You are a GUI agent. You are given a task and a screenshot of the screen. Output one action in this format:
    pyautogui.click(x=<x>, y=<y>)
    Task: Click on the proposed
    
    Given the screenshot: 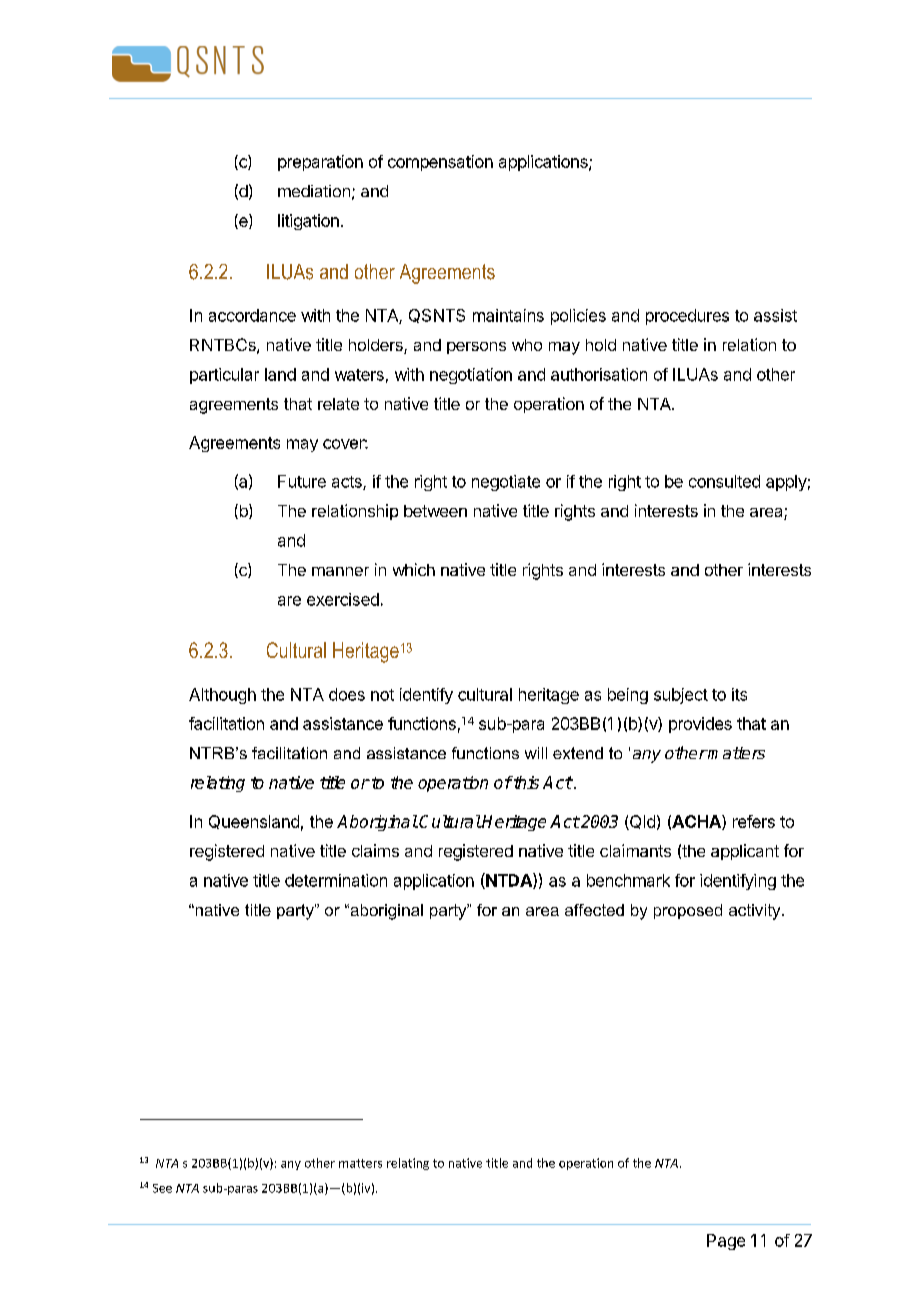 What is the action you would take?
    pyautogui.click(x=688, y=911)
